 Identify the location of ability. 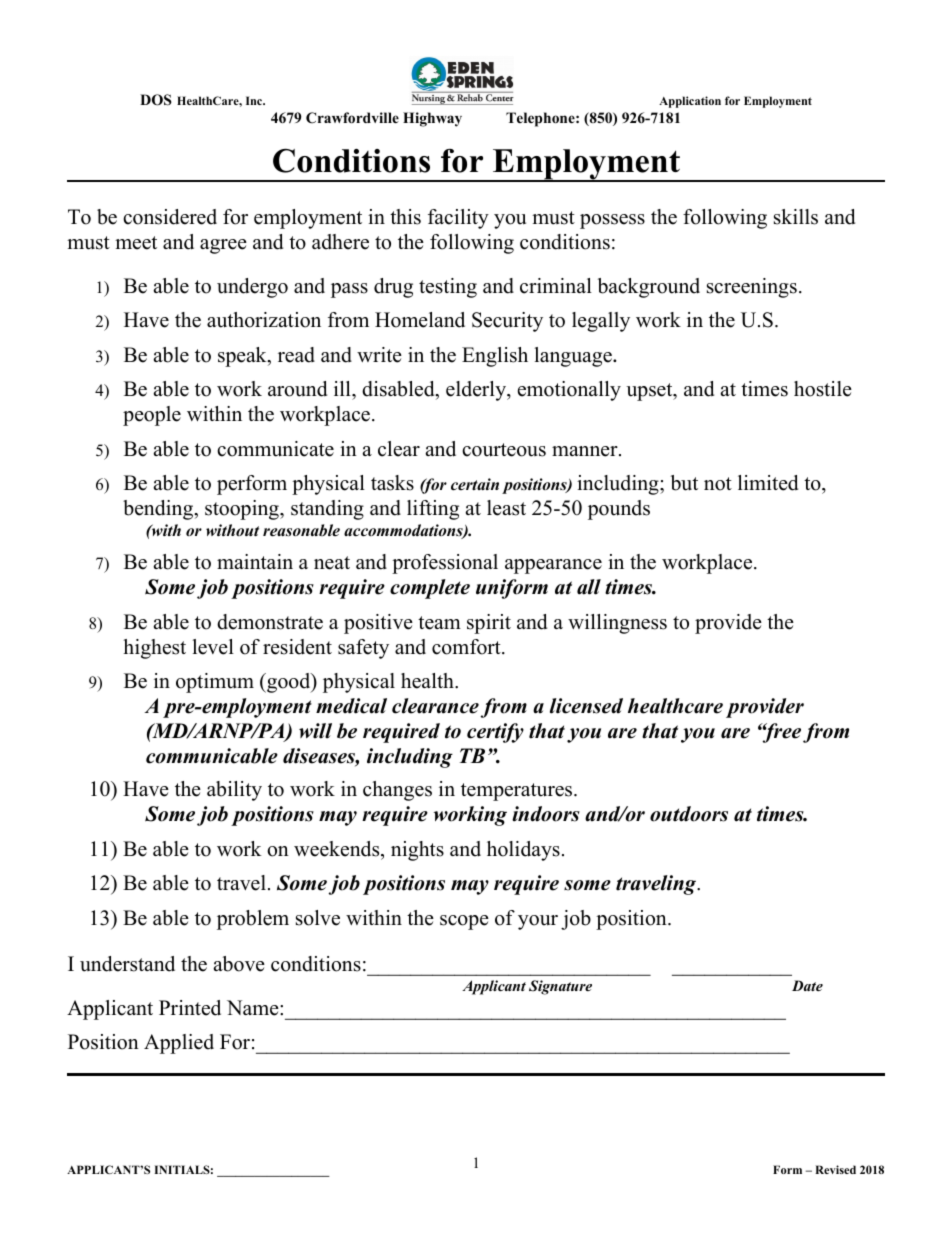
(234, 791).
